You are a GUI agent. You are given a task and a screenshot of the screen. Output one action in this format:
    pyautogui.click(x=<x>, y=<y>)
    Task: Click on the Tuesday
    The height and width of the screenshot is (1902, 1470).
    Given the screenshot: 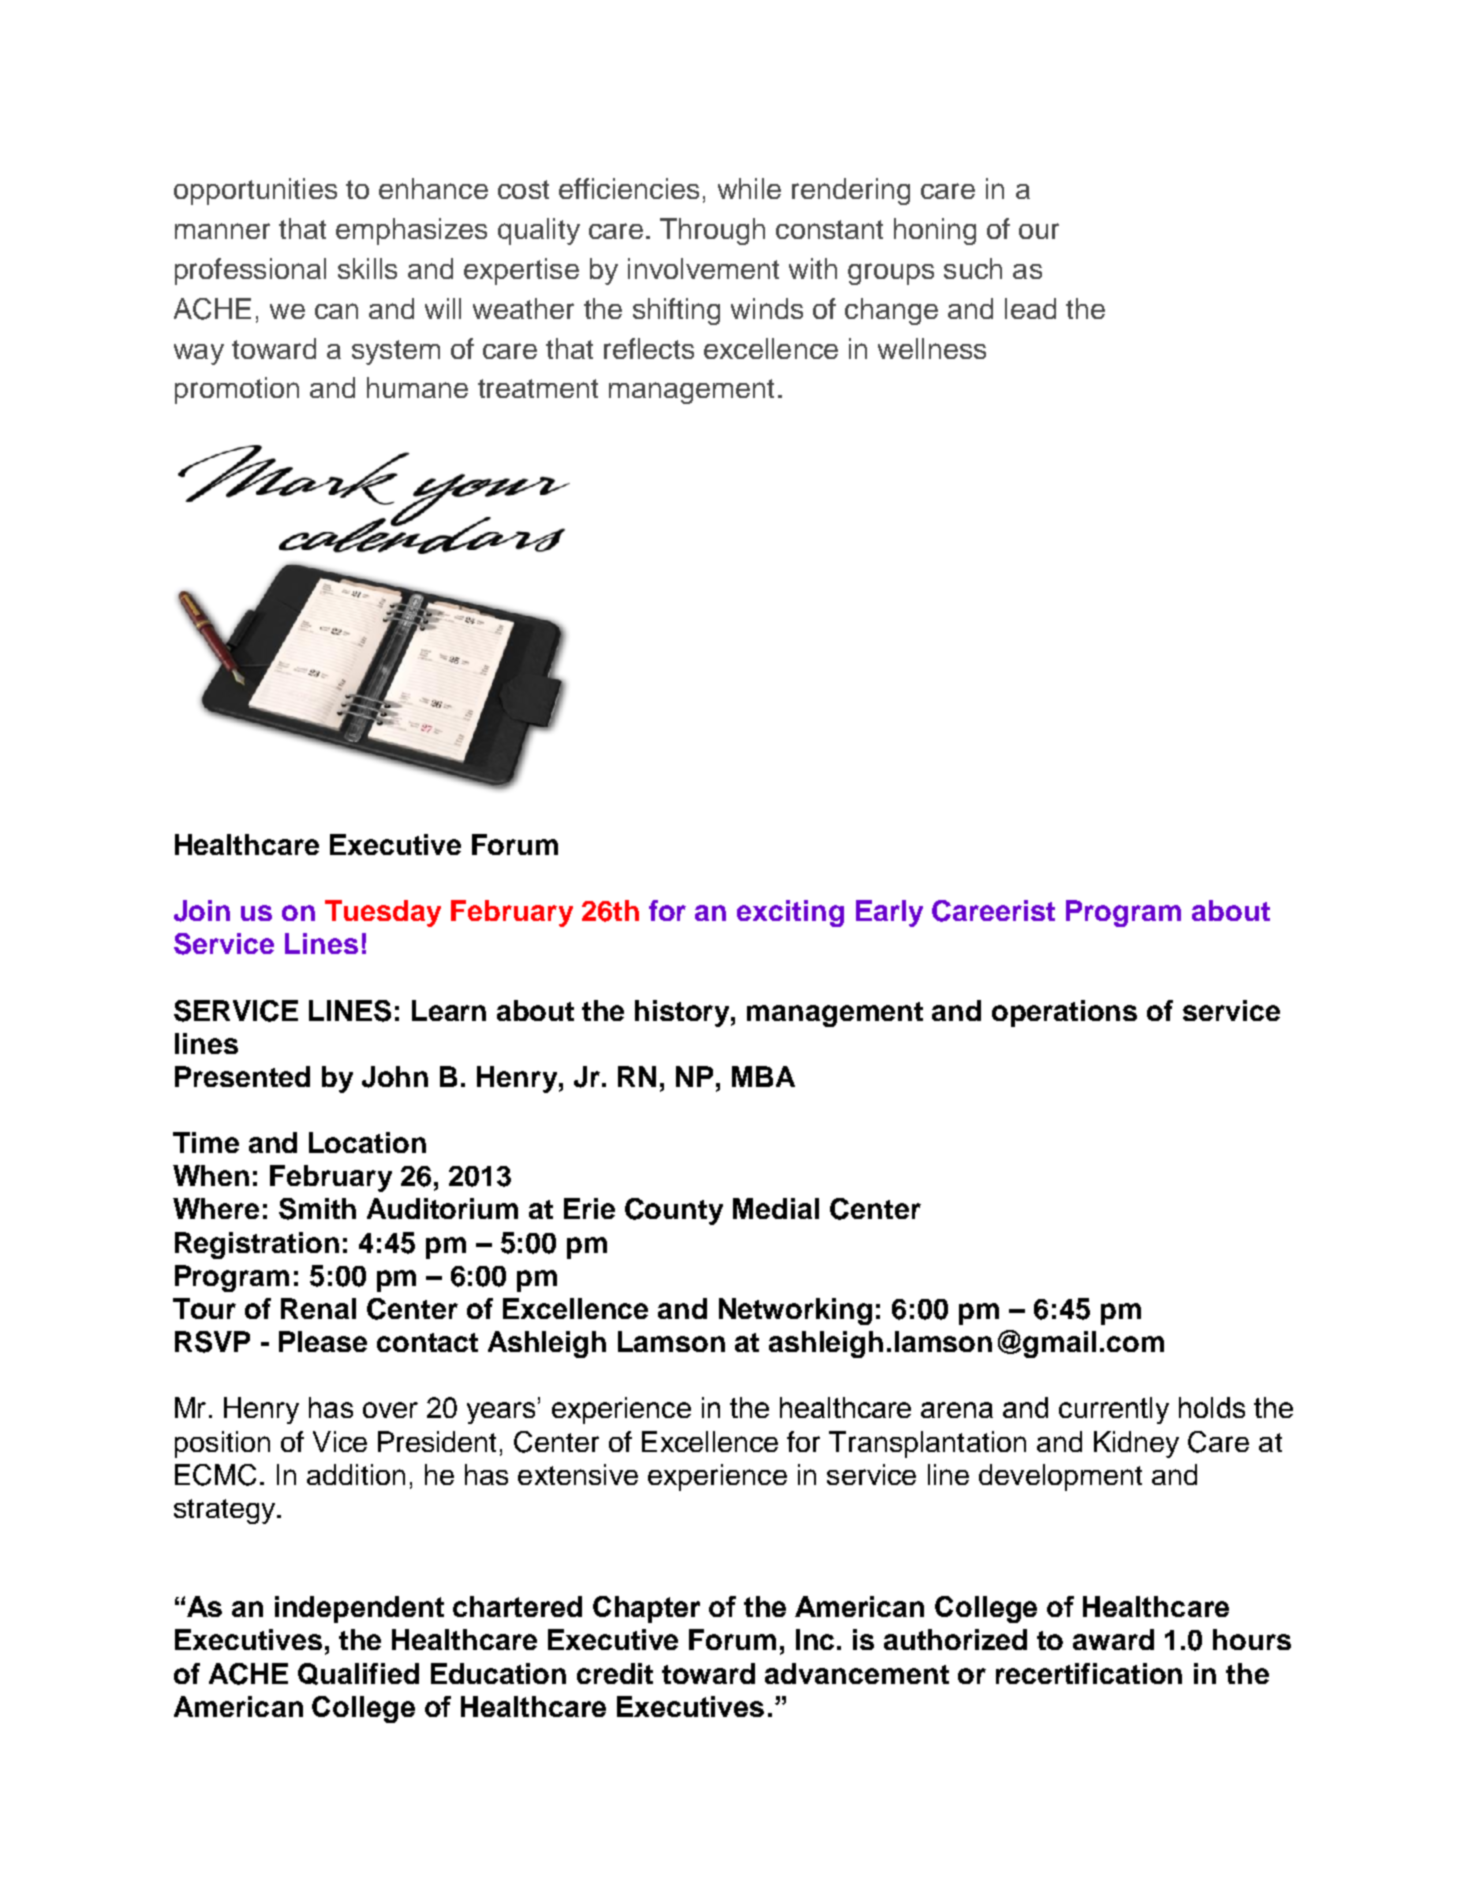 What is the action you would take?
    pyautogui.click(x=383, y=913)
